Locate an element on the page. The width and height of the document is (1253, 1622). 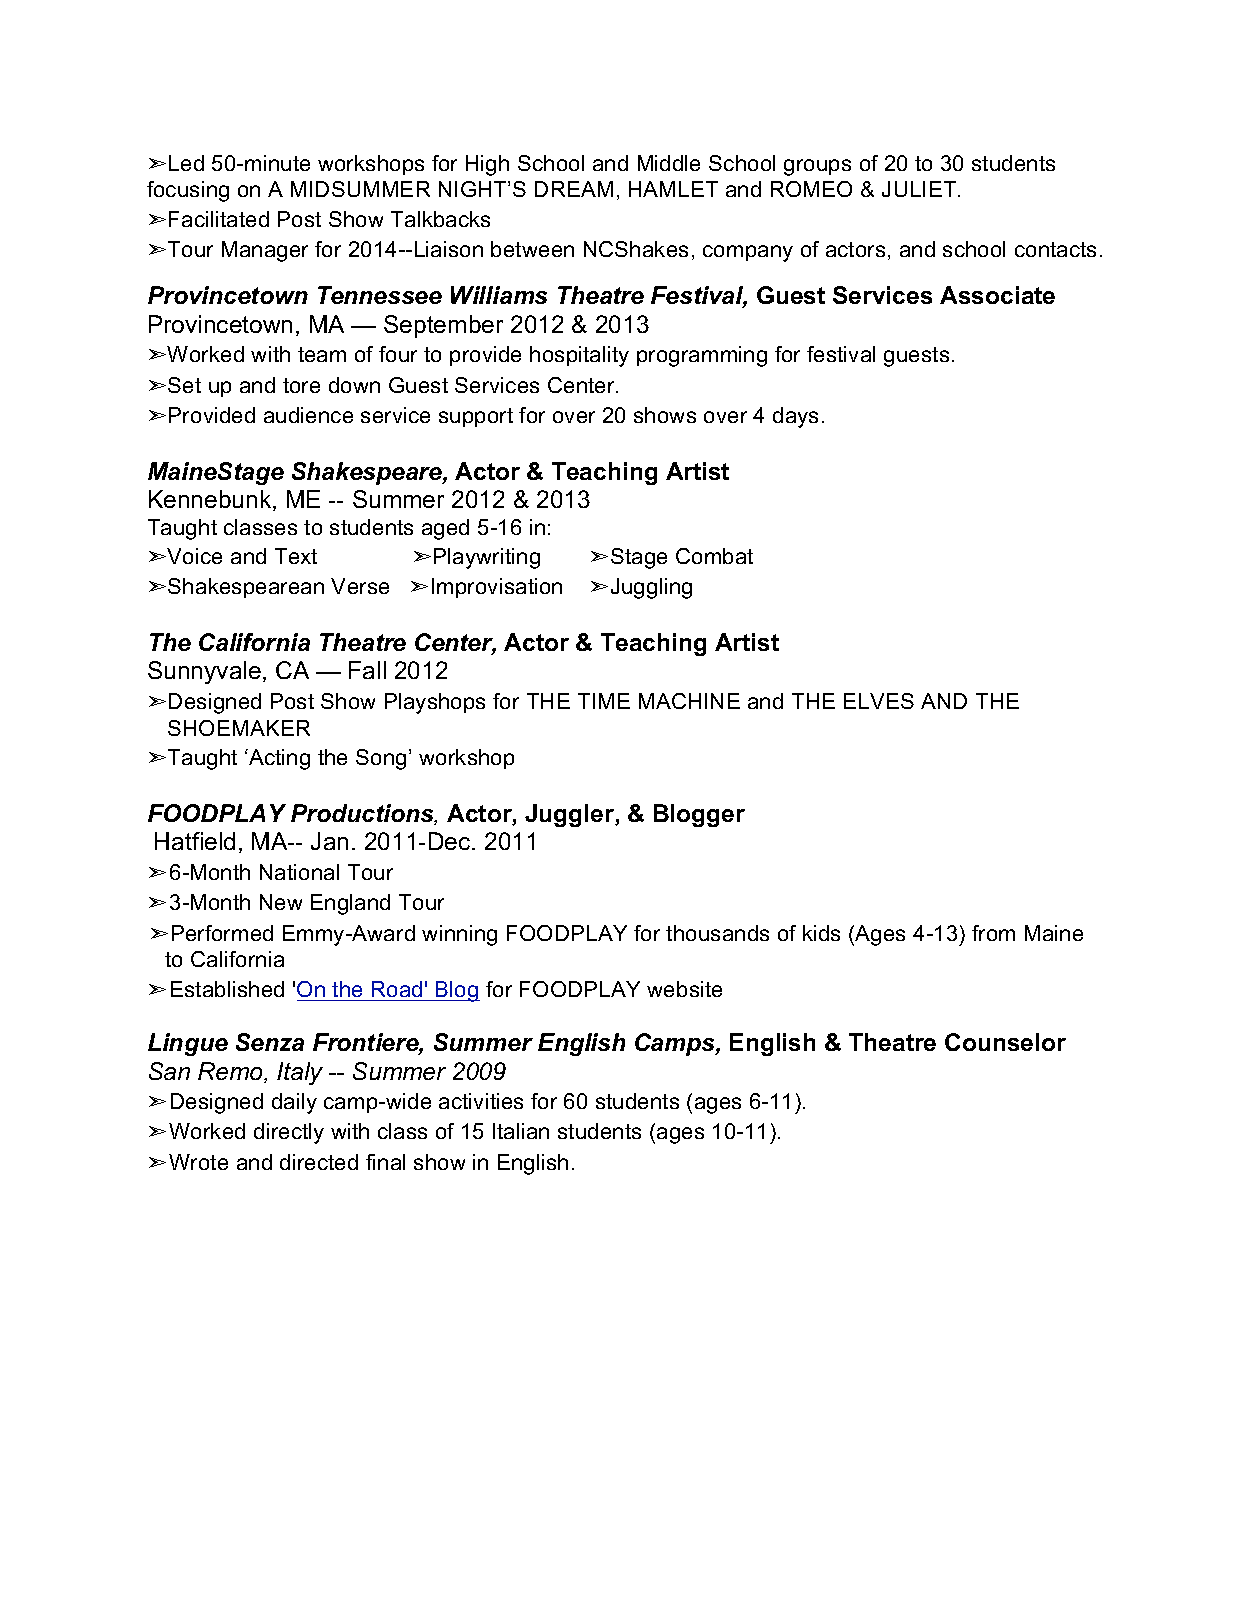
thousands is located at coordinates (717, 933).
